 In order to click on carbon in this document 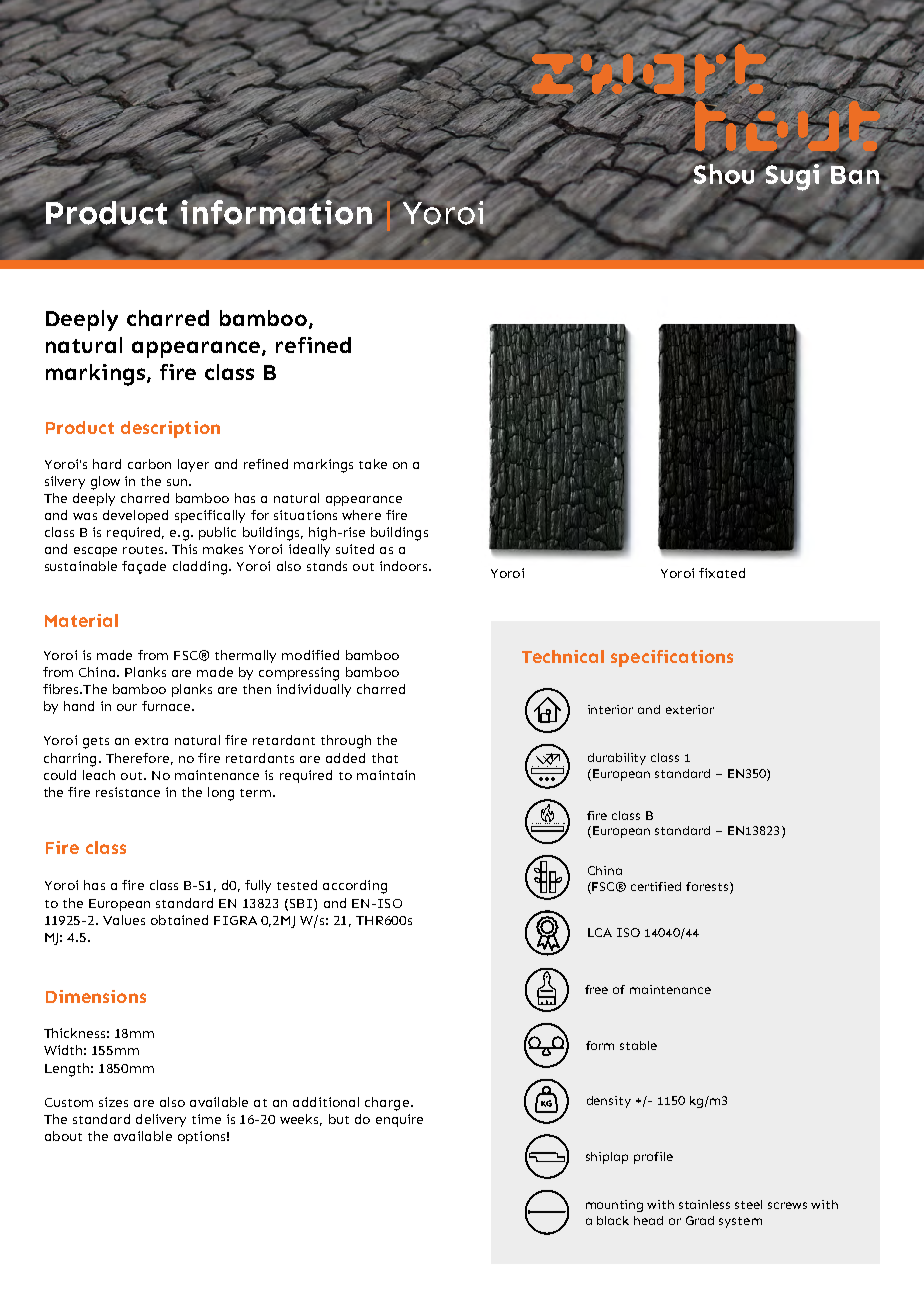, I will do `click(149, 464)`.
